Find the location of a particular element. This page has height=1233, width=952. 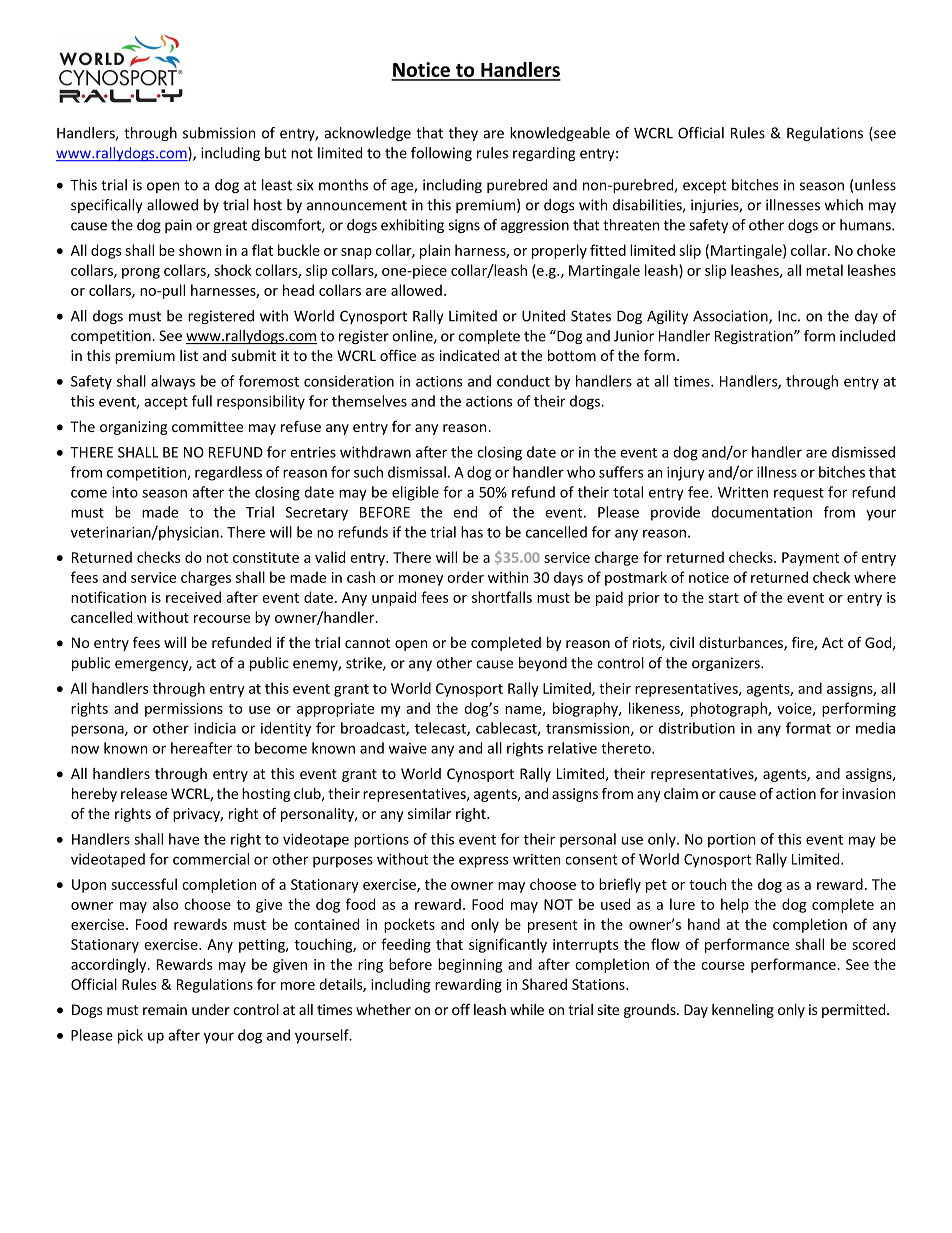

Registration is located at coordinates (755, 337).
